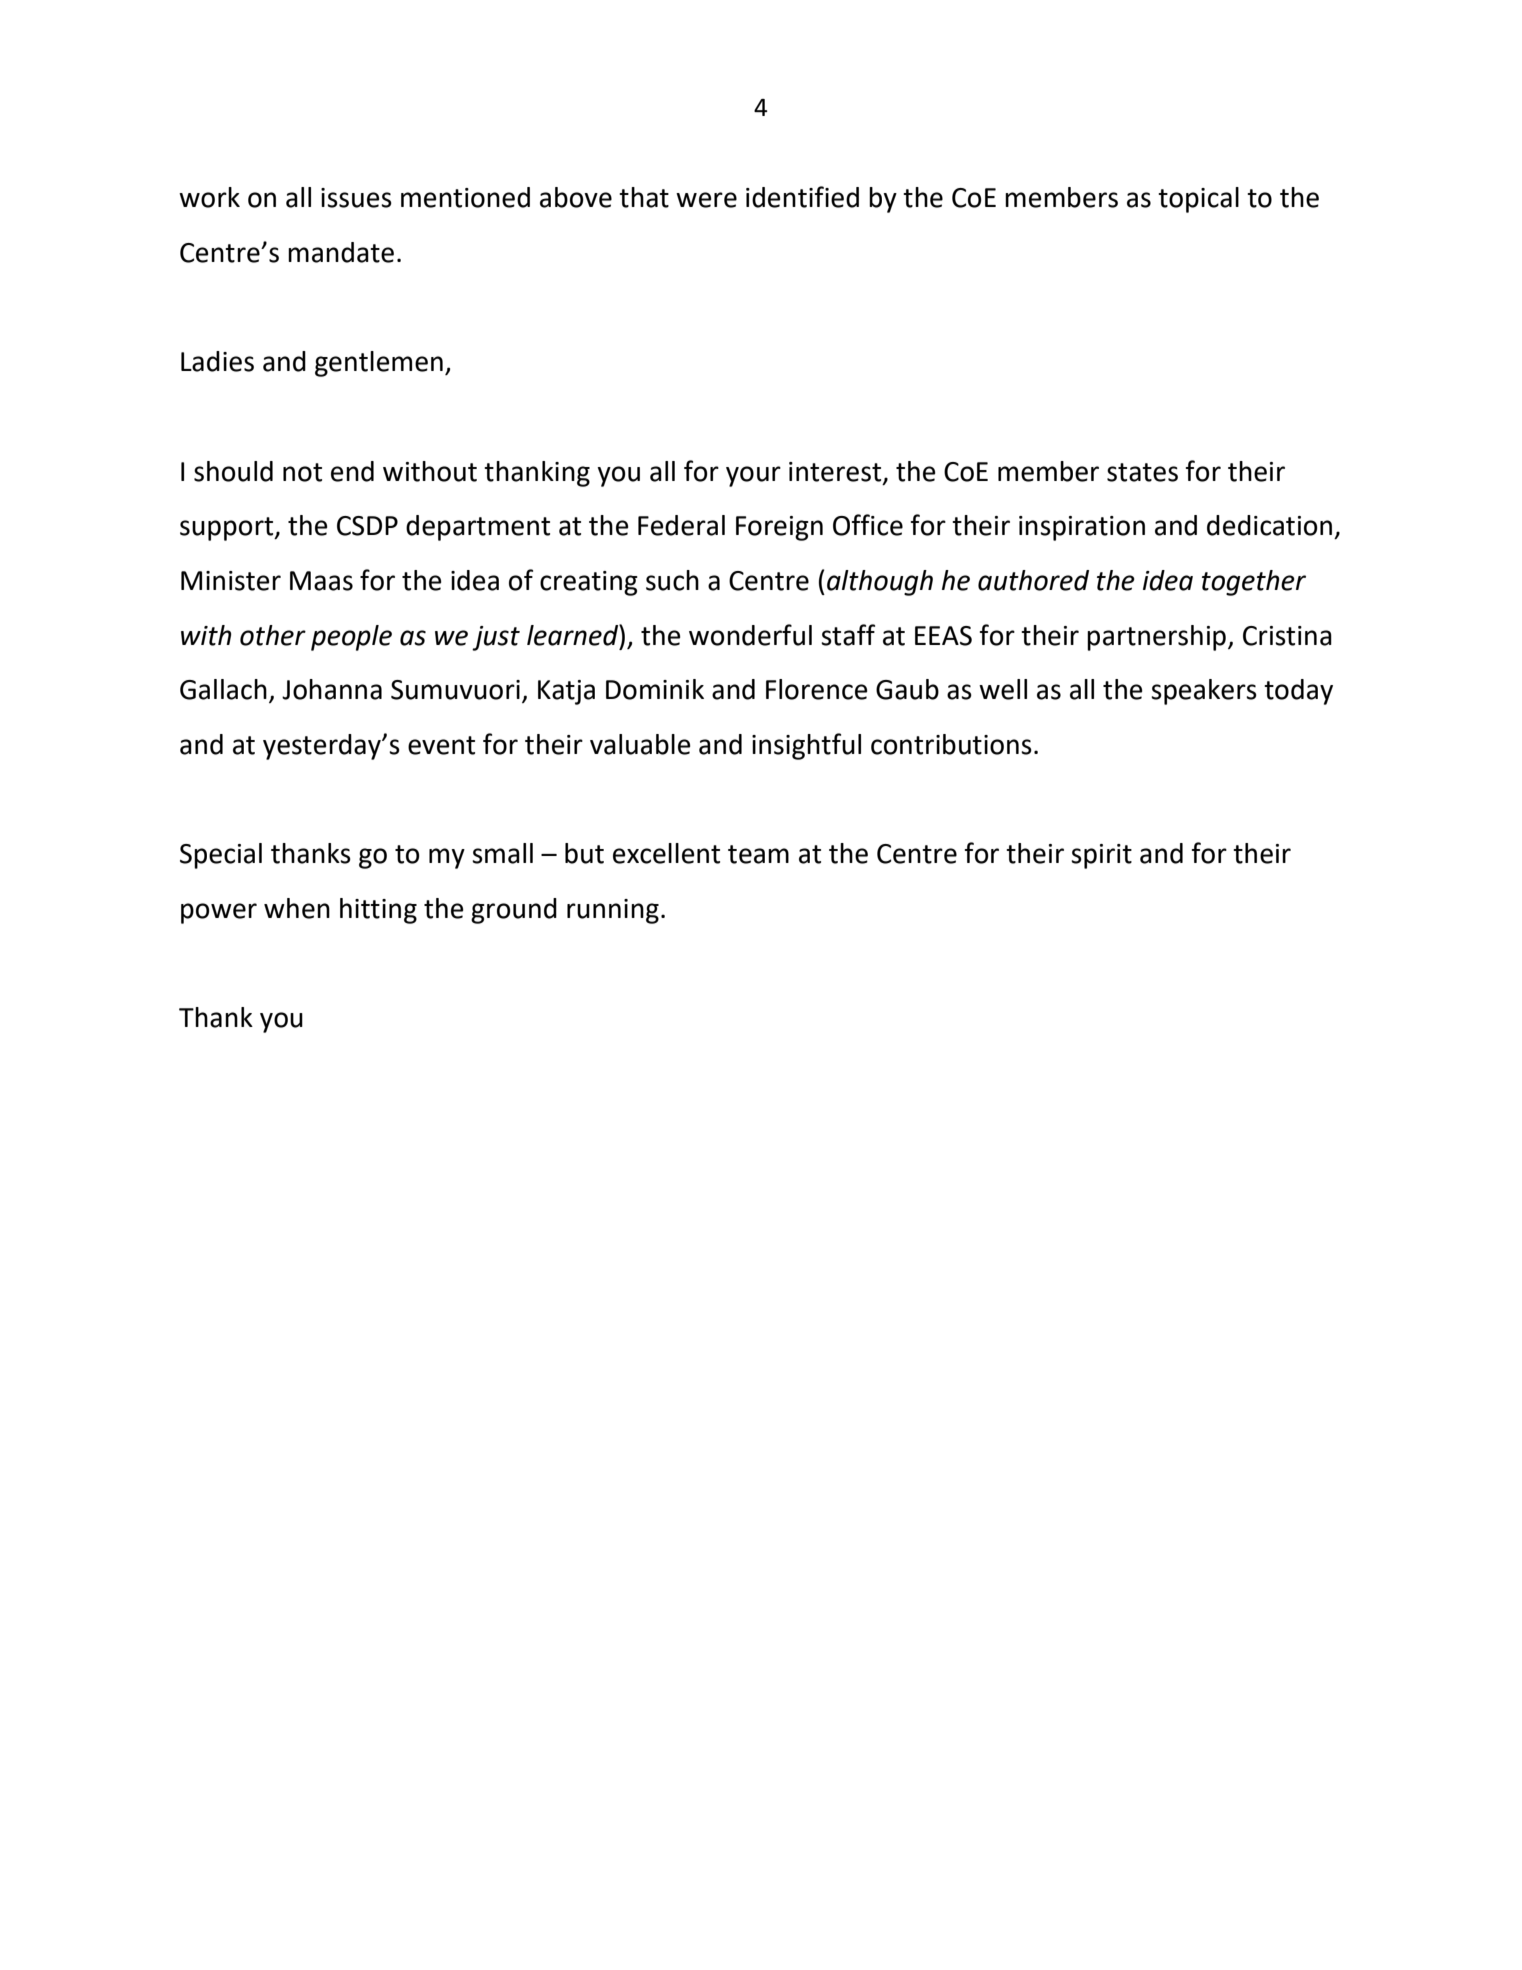 This screenshot has width=1522, height=1970. What do you see at coordinates (1082, 528) in the screenshot?
I see `inspiration` at bounding box center [1082, 528].
